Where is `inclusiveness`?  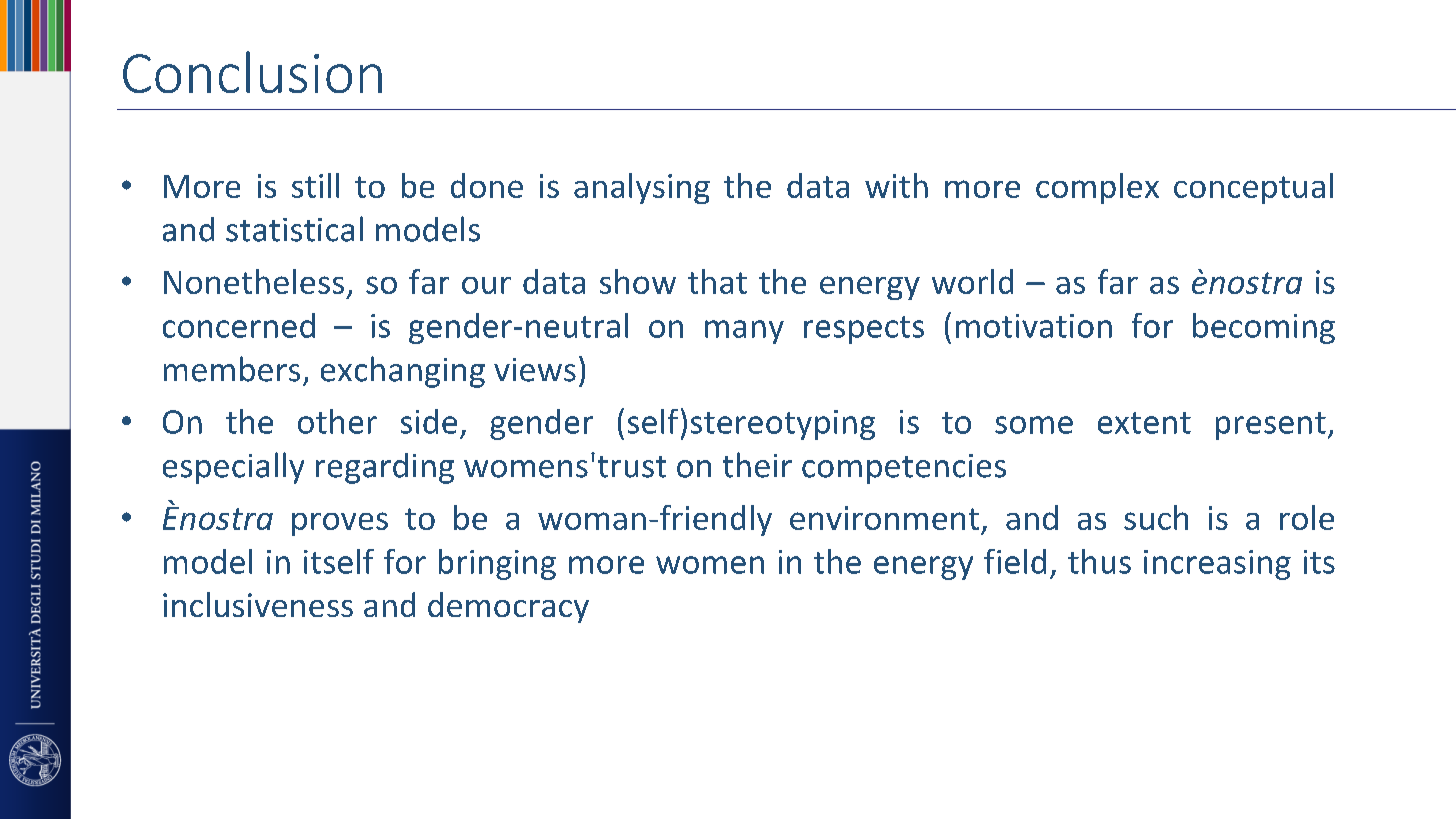
inclusiveness is located at coordinates (258, 604).
